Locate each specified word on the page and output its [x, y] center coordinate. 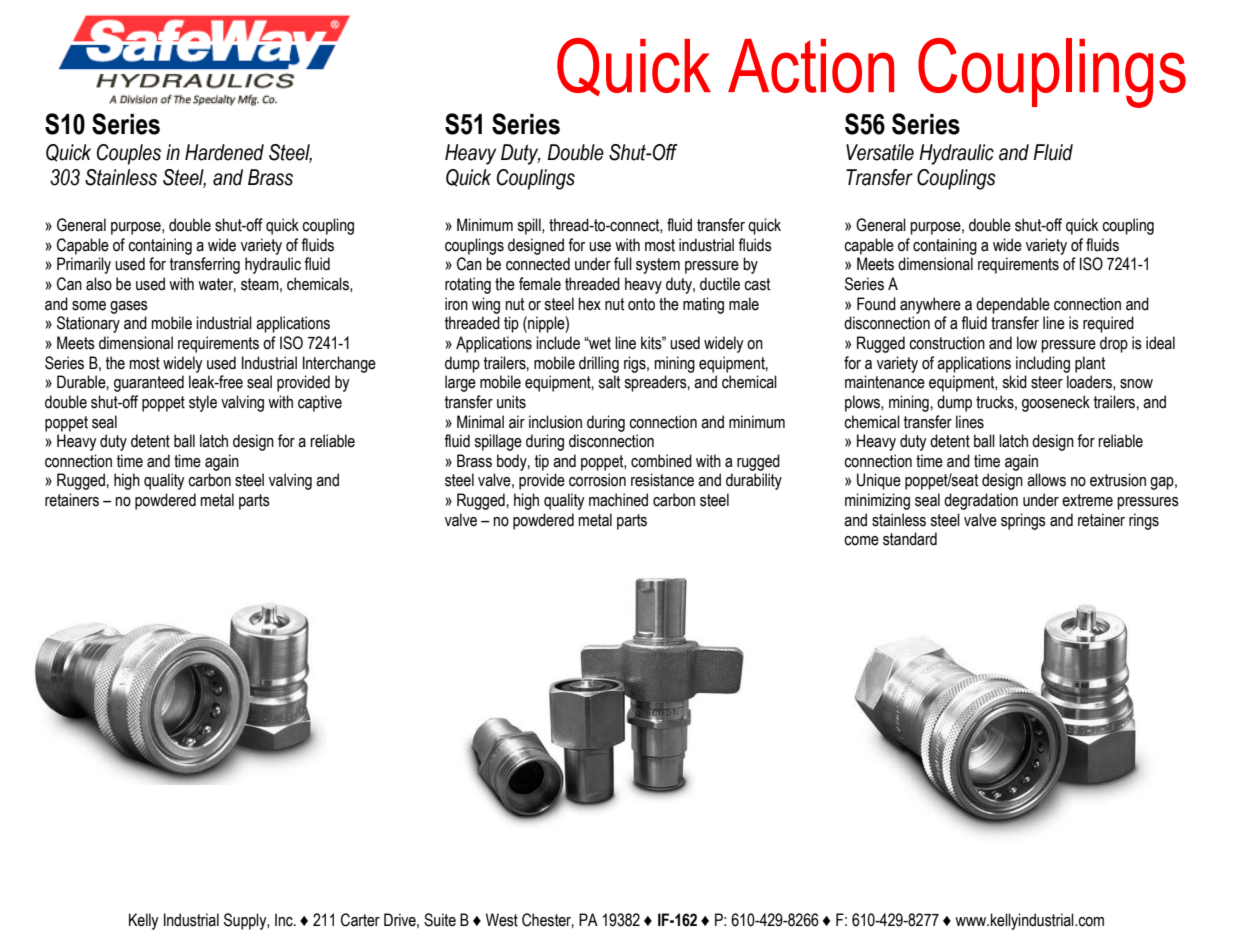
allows [1046, 480]
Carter [360, 920]
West [502, 920]
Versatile [880, 152]
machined [618, 500]
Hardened [224, 152]
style [203, 403]
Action [811, 66]
